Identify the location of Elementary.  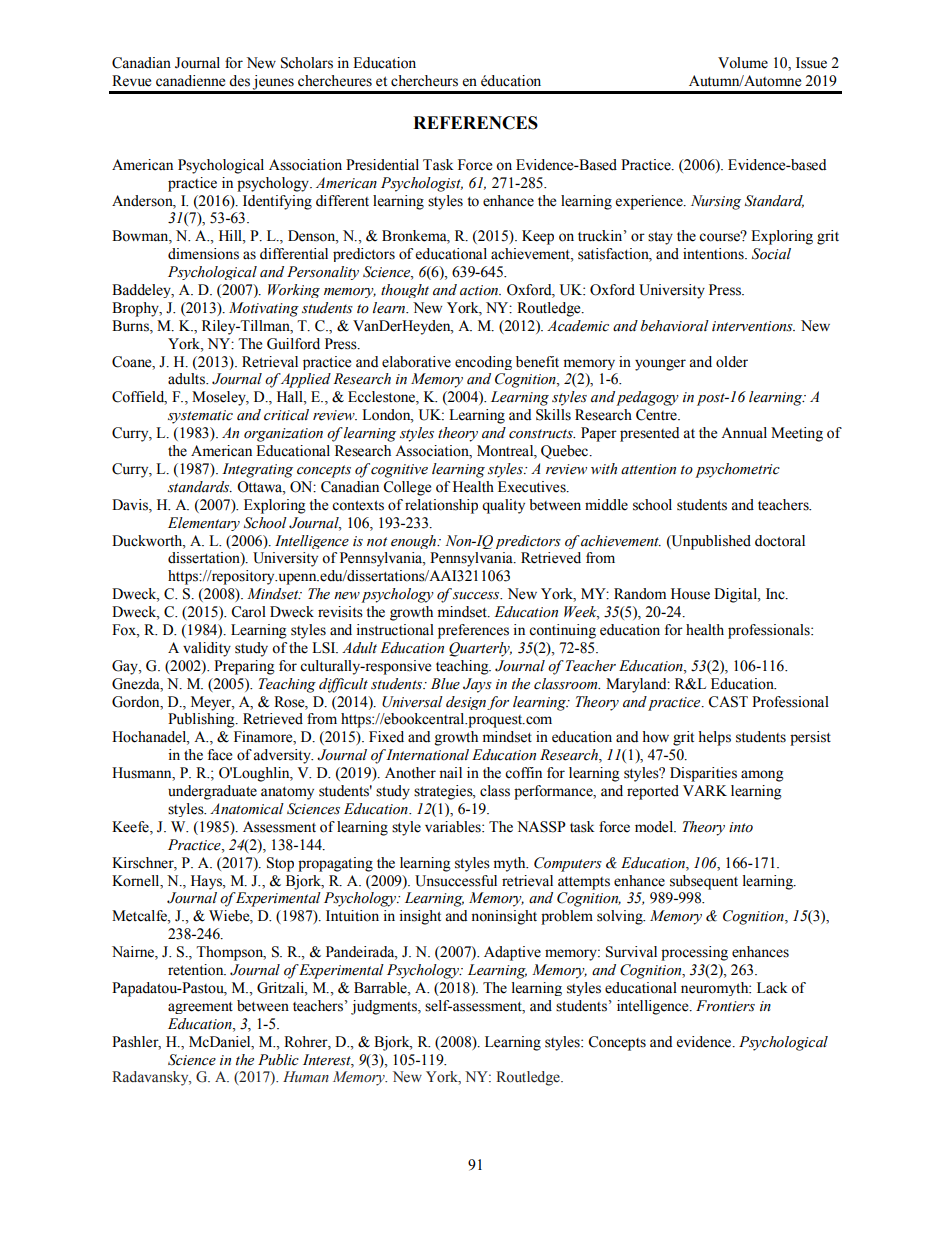
(204, 524).
